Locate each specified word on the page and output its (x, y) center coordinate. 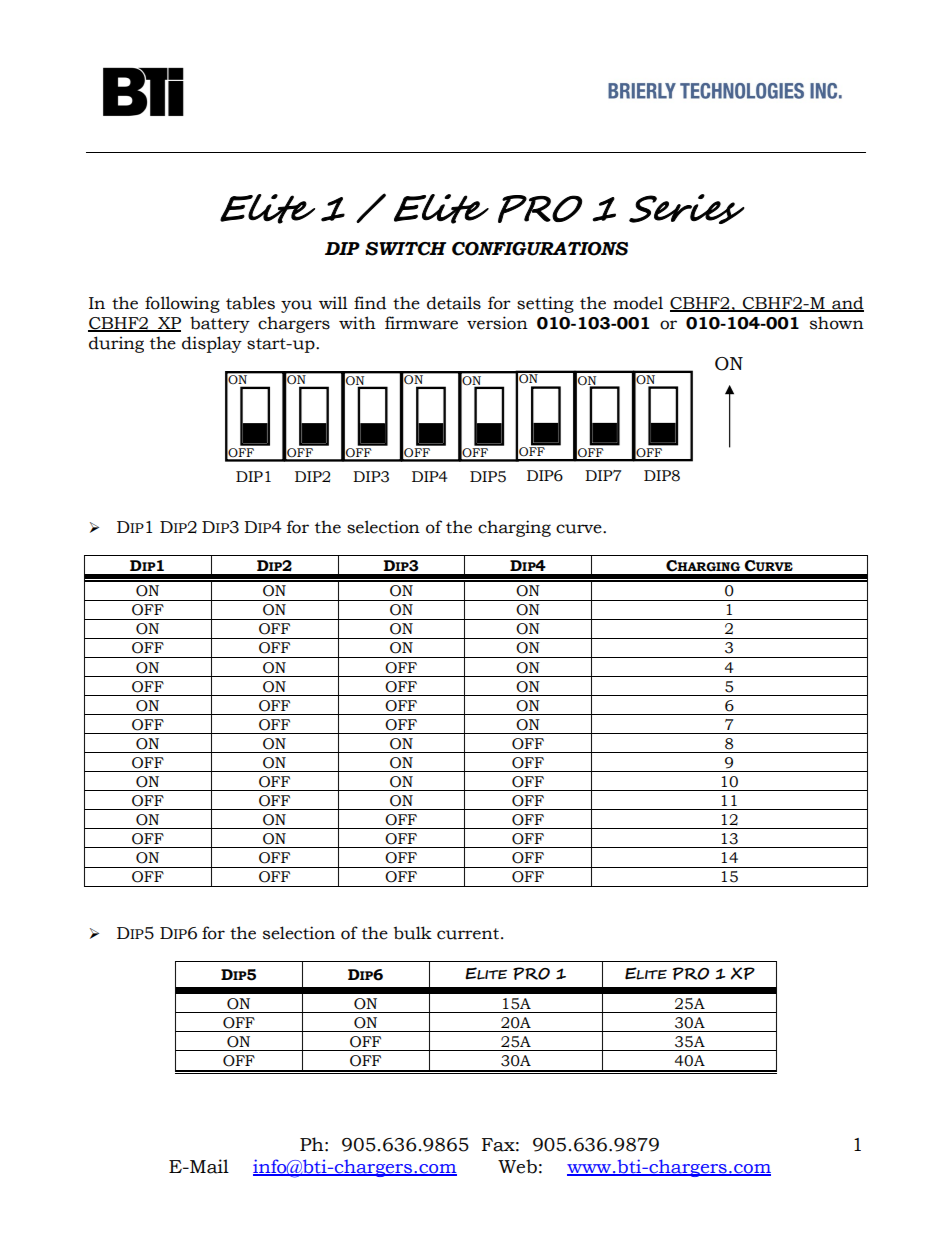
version (497, 323)
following (182, 304)
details (454, 303)
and (847, 303)
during (116, 344)
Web (517, 1166)
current (469, 934)
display (212, 344)
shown (837, 323)
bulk (413, 933)
